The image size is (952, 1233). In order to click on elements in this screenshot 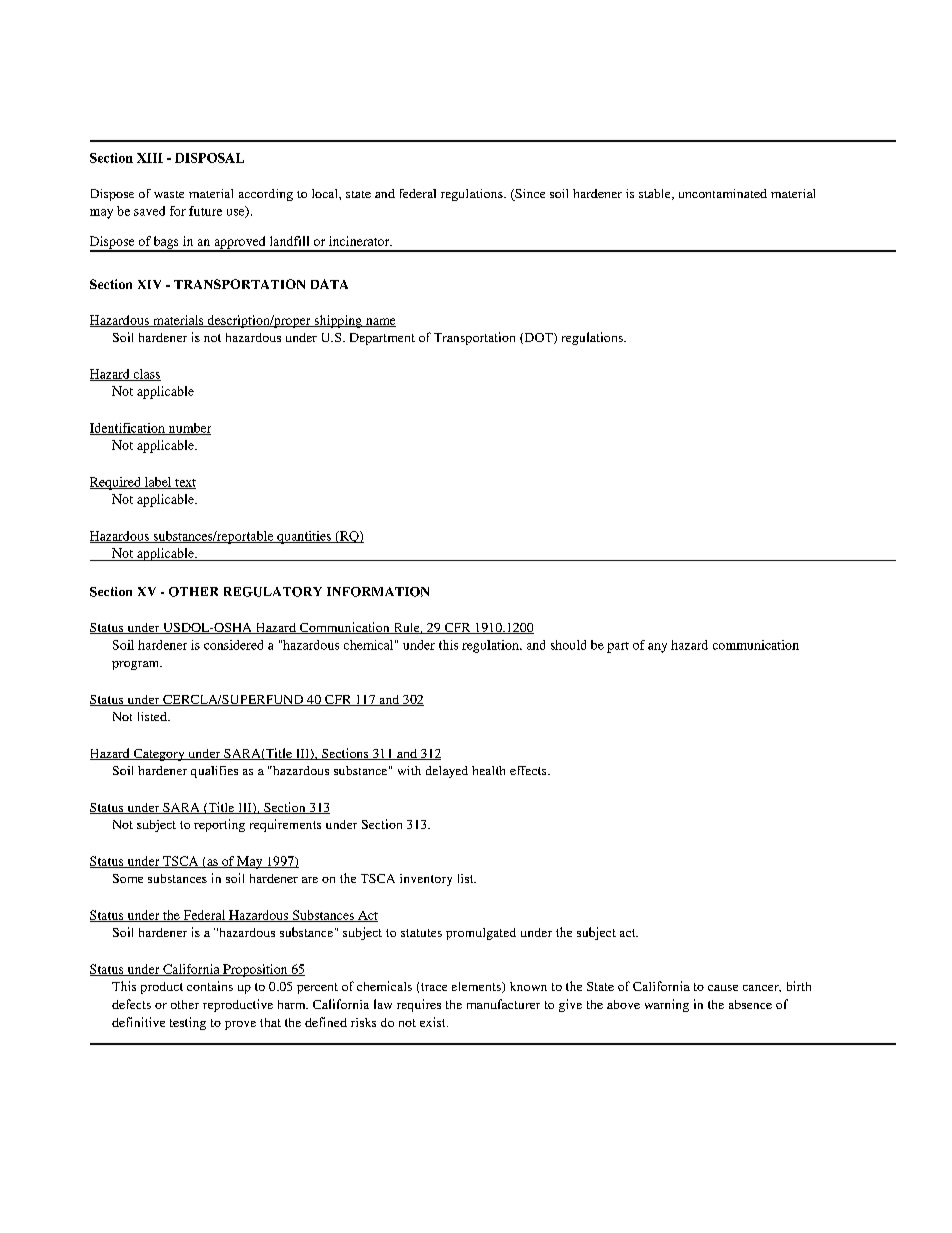, I will do `click(477, 987)`.
